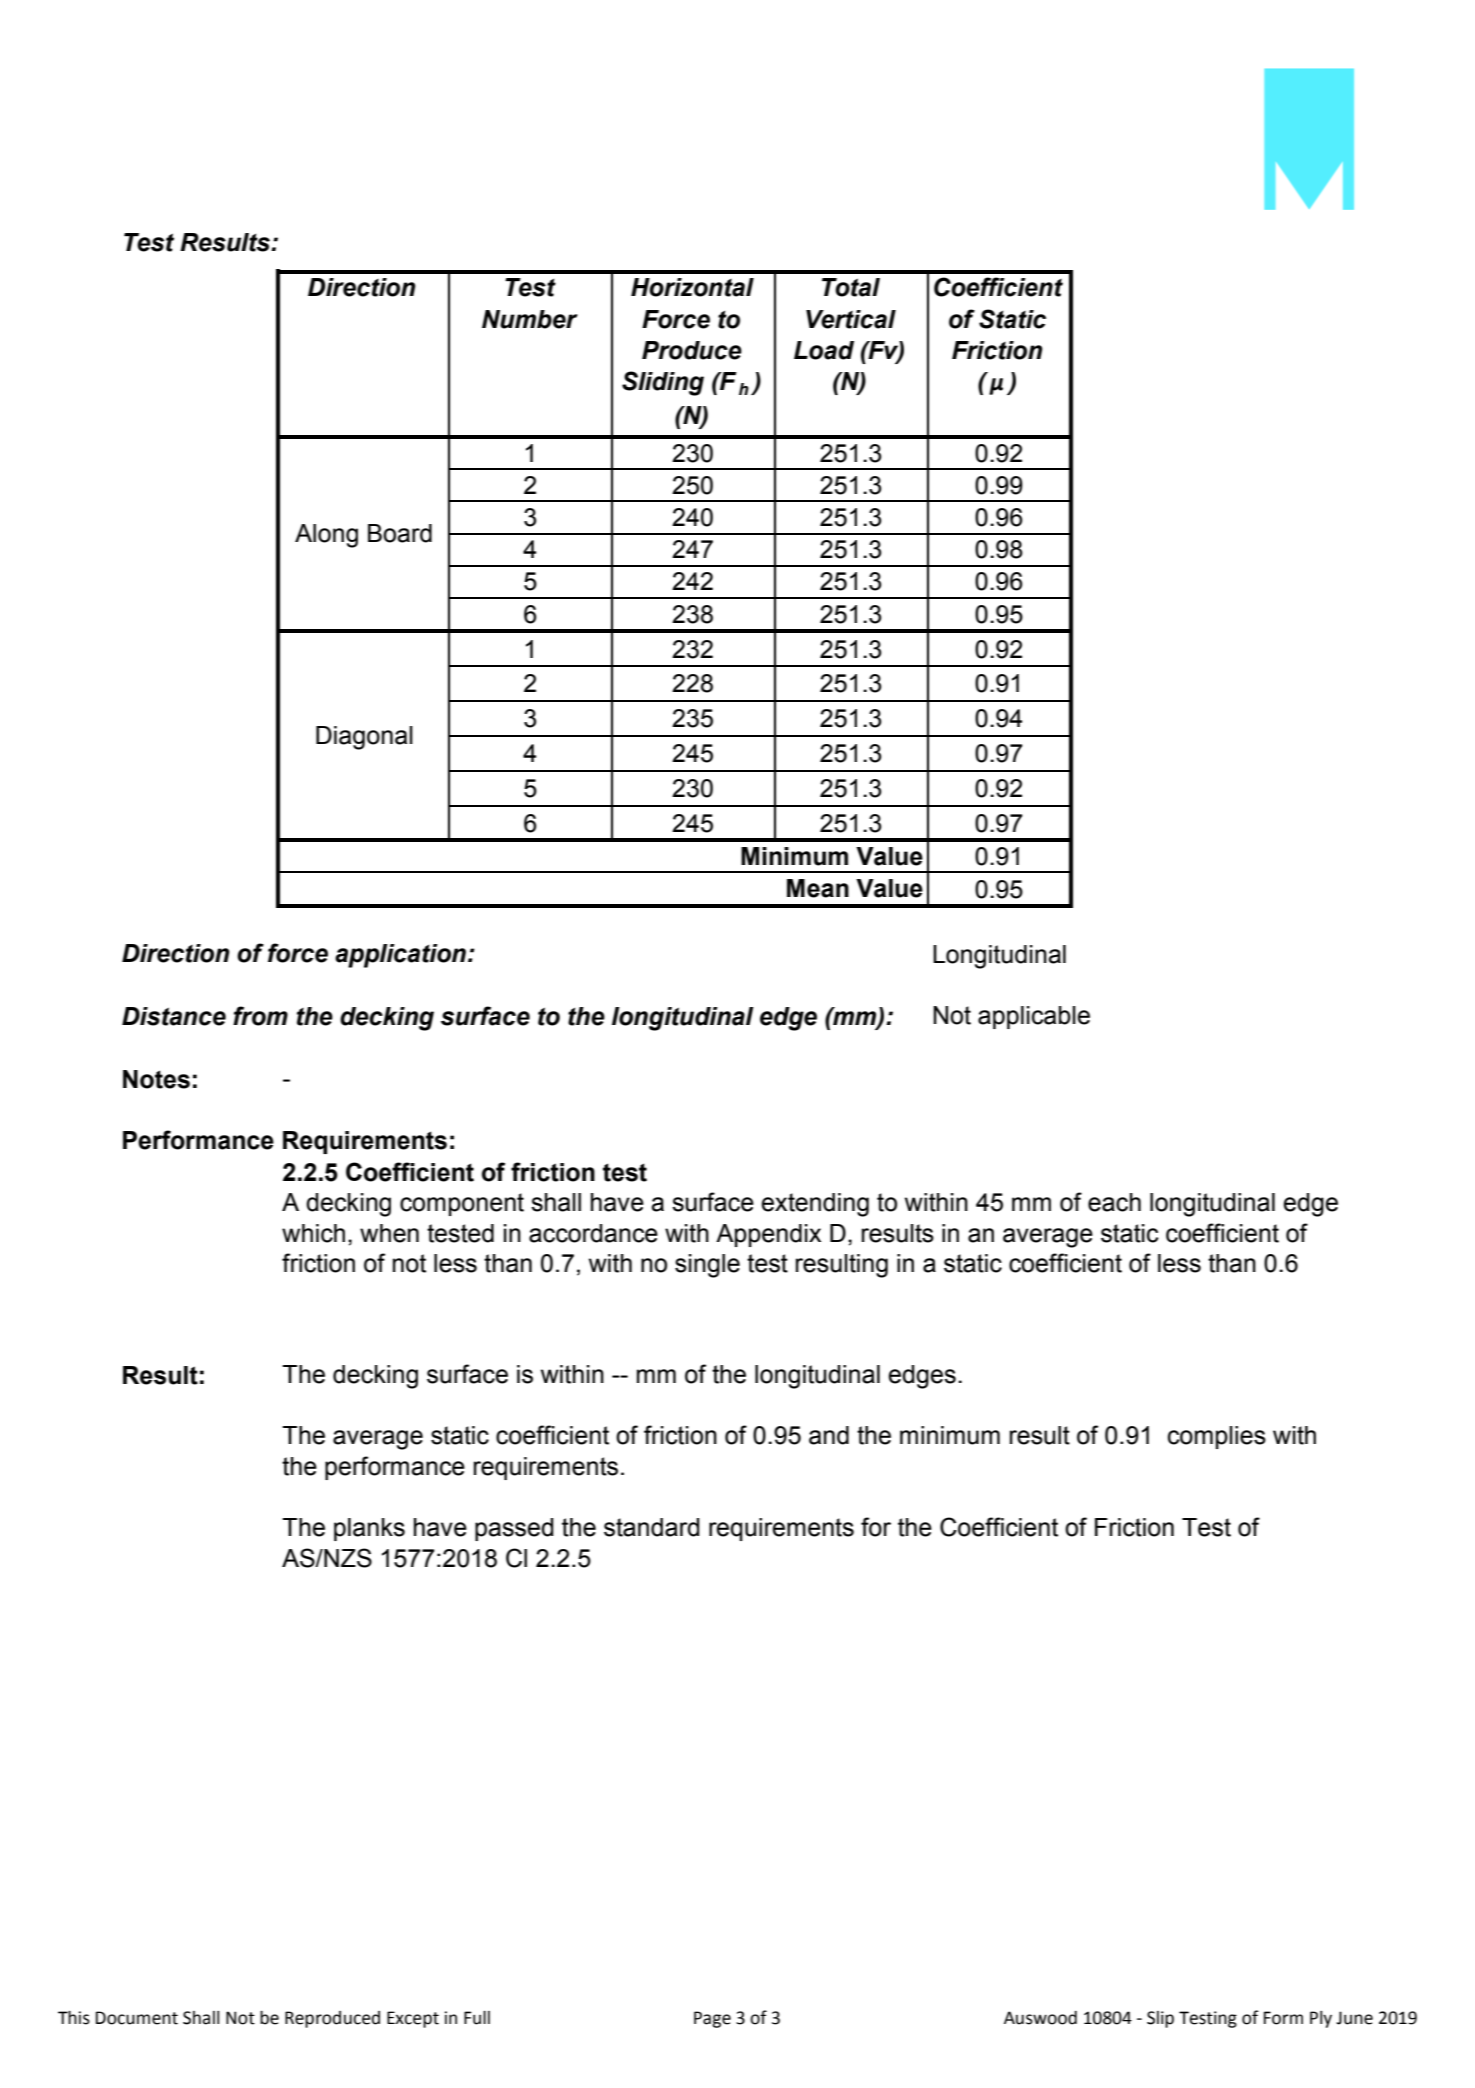 The image size is (1475, 2088). What do you see at coordinates (815, 1205) in the document?
I see `extending` at bounding box center [815, 1205].
